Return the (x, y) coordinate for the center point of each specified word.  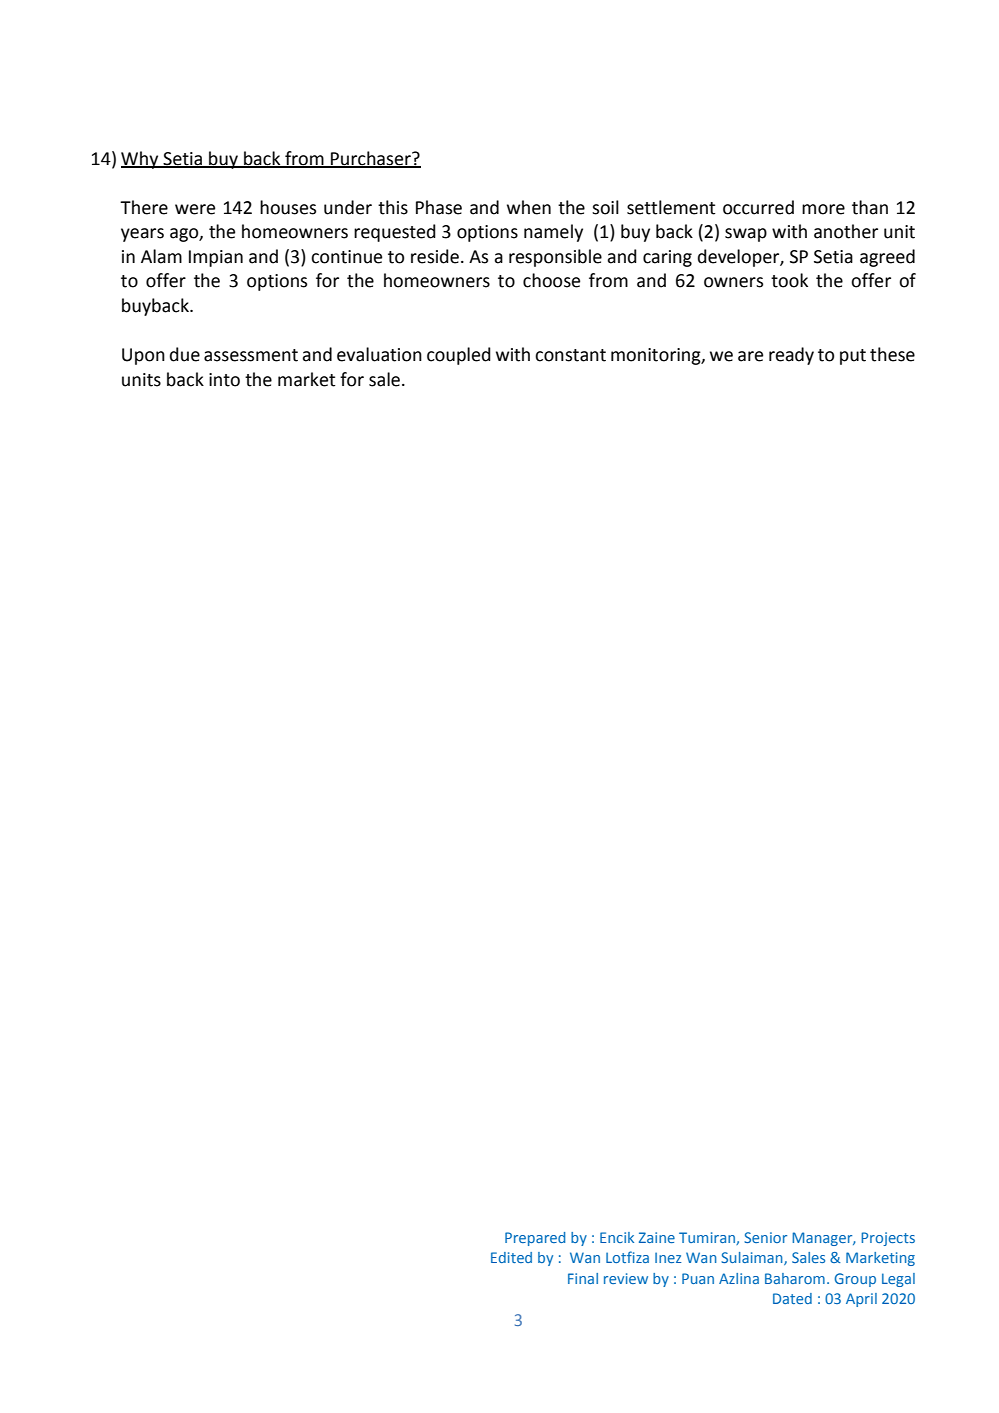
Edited (511, 1257)
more (823, 209)
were (195, 209)
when (529, 207)
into (224, 380)
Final (583, 1278)
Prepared (535, 1239)
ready (791, 356)
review (626, 1278)
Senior (765, 1237)
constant (570, 355)
